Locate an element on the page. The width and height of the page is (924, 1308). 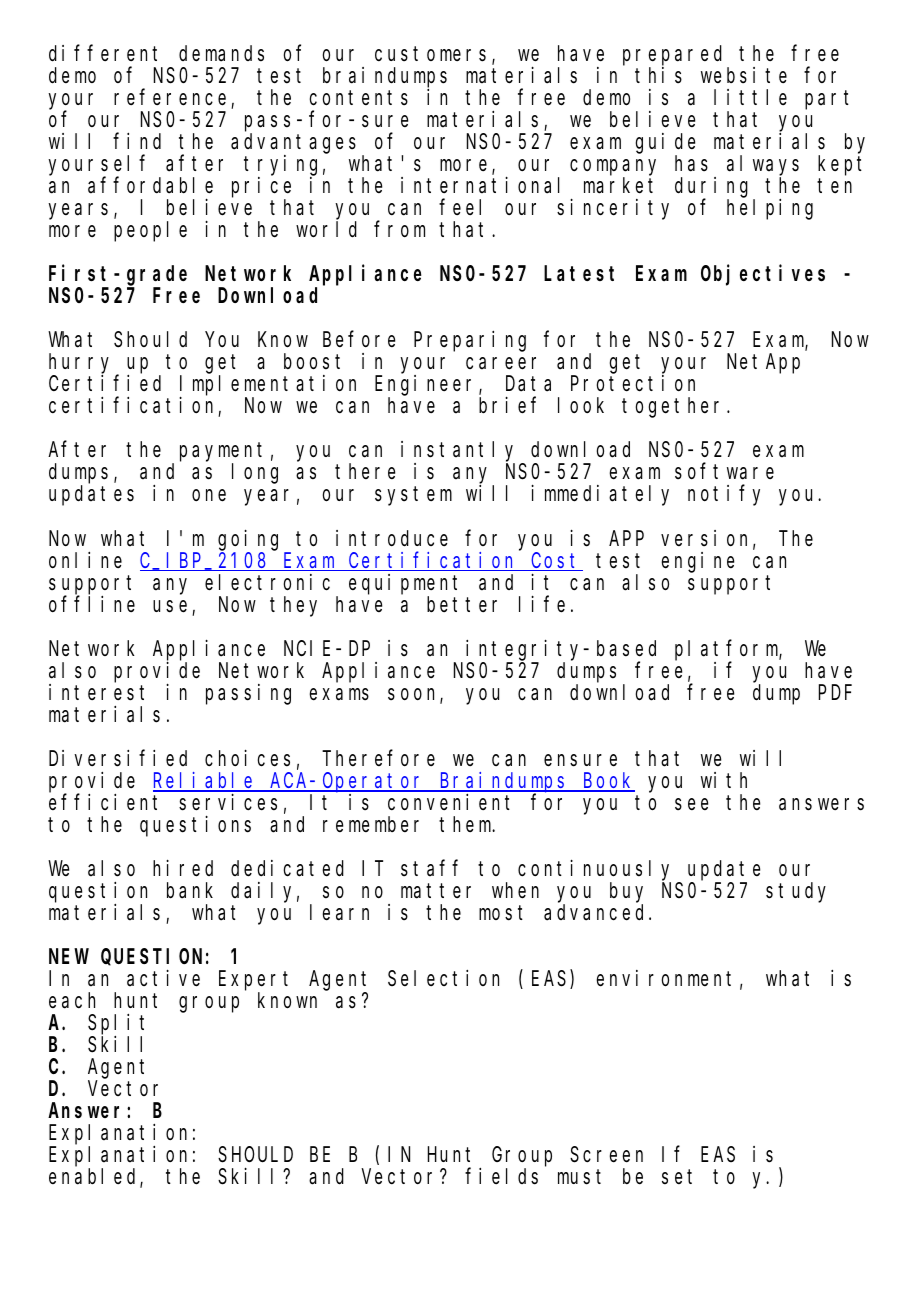
software is located at coordinates (724, 472).
